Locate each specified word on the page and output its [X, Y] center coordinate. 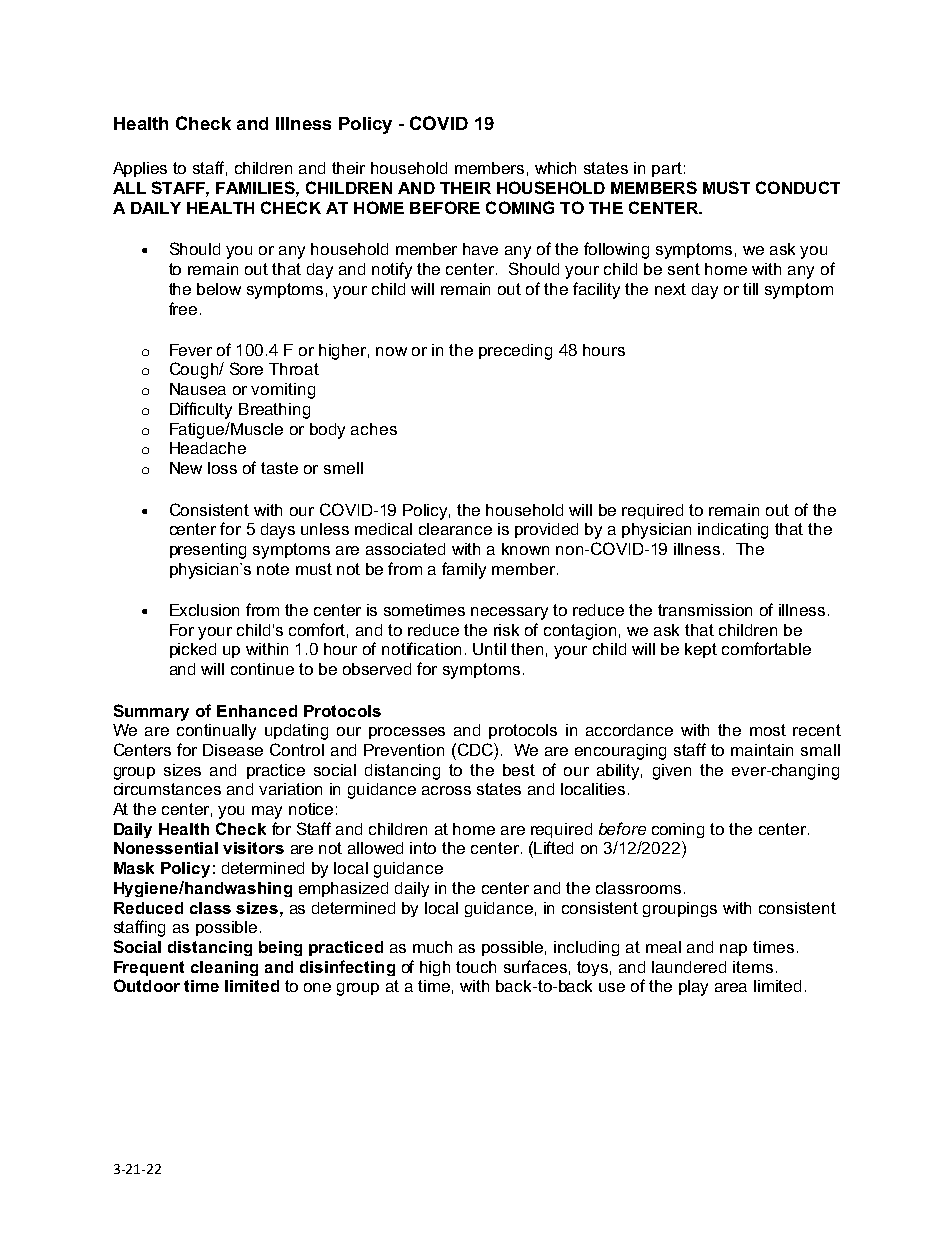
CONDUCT [798, 187]
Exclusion [204, 610]
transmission [705, 610]
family [464, 570]
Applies [140, 169]
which [555, 168]
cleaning [224, 968]
